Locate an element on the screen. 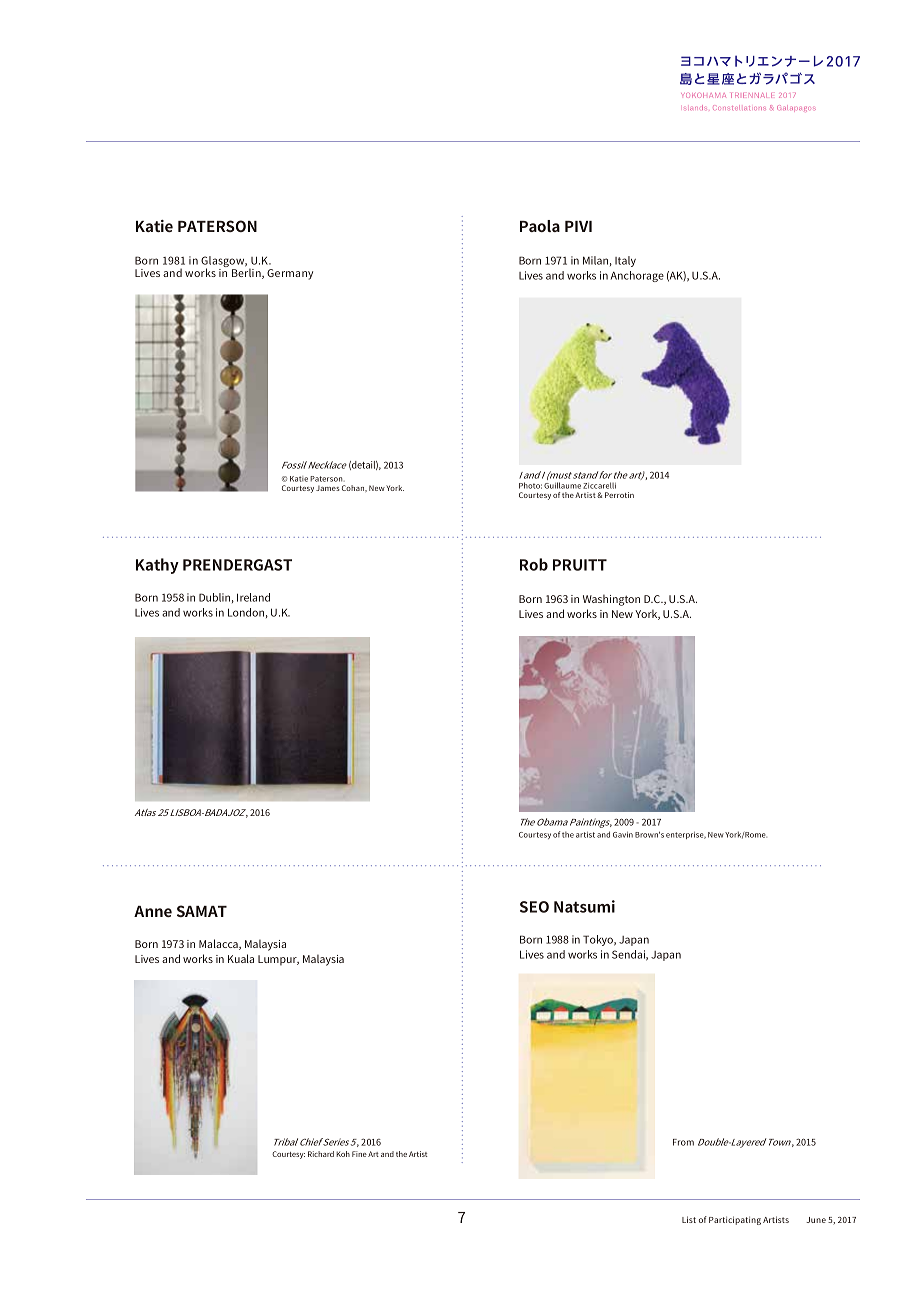 The height and width of the screenshot is (1297, 924). PRUITT is located at coordinates (580, 565).
